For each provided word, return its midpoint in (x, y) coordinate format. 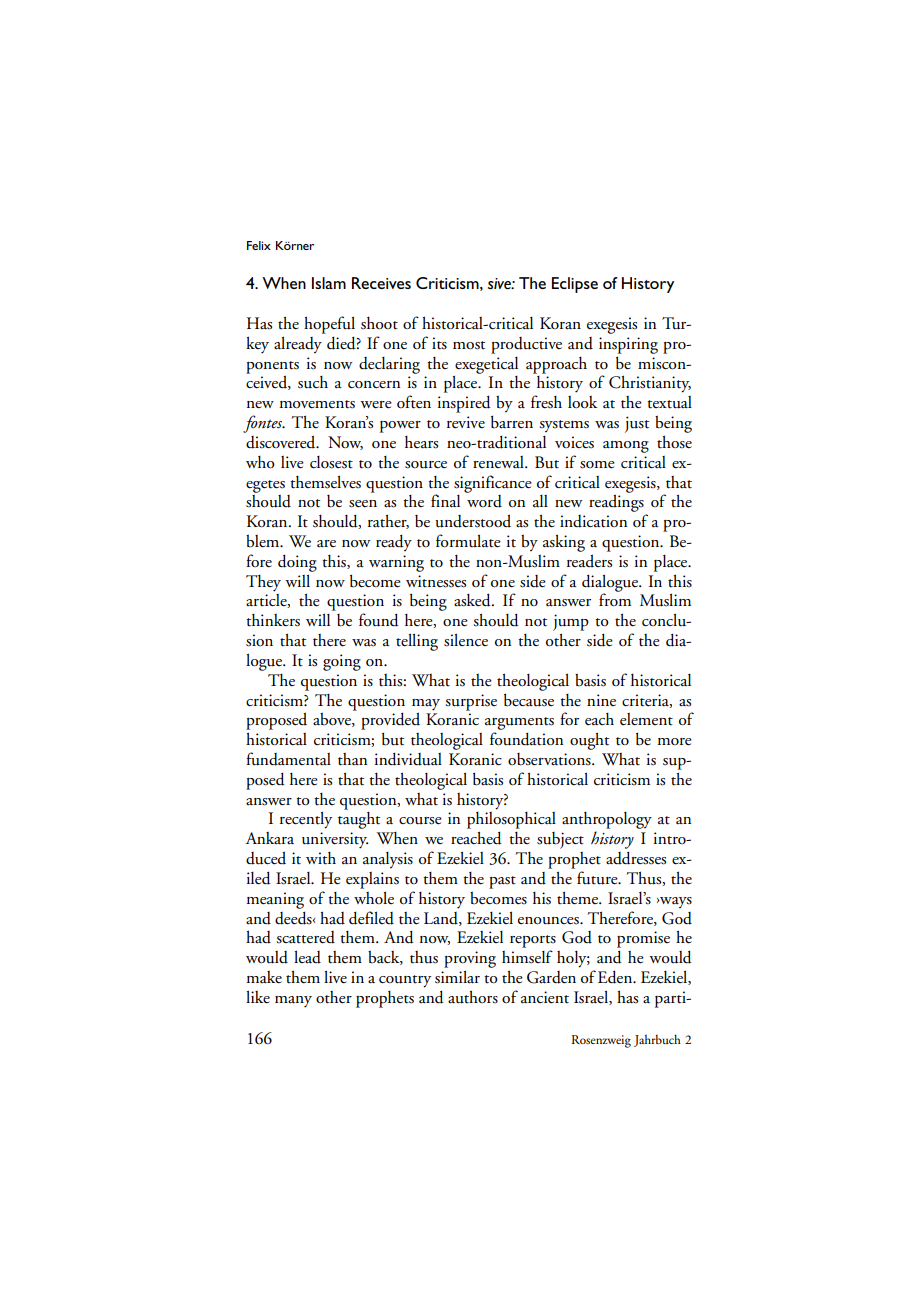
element (646, 719)
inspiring (628, 345)
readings (617, 504)
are (326, 543)
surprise (471, 702)
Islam (329, 283)
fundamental (288, 759)
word (484, 501)
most (469, 345)
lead (307, 957)
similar (457, 977)
